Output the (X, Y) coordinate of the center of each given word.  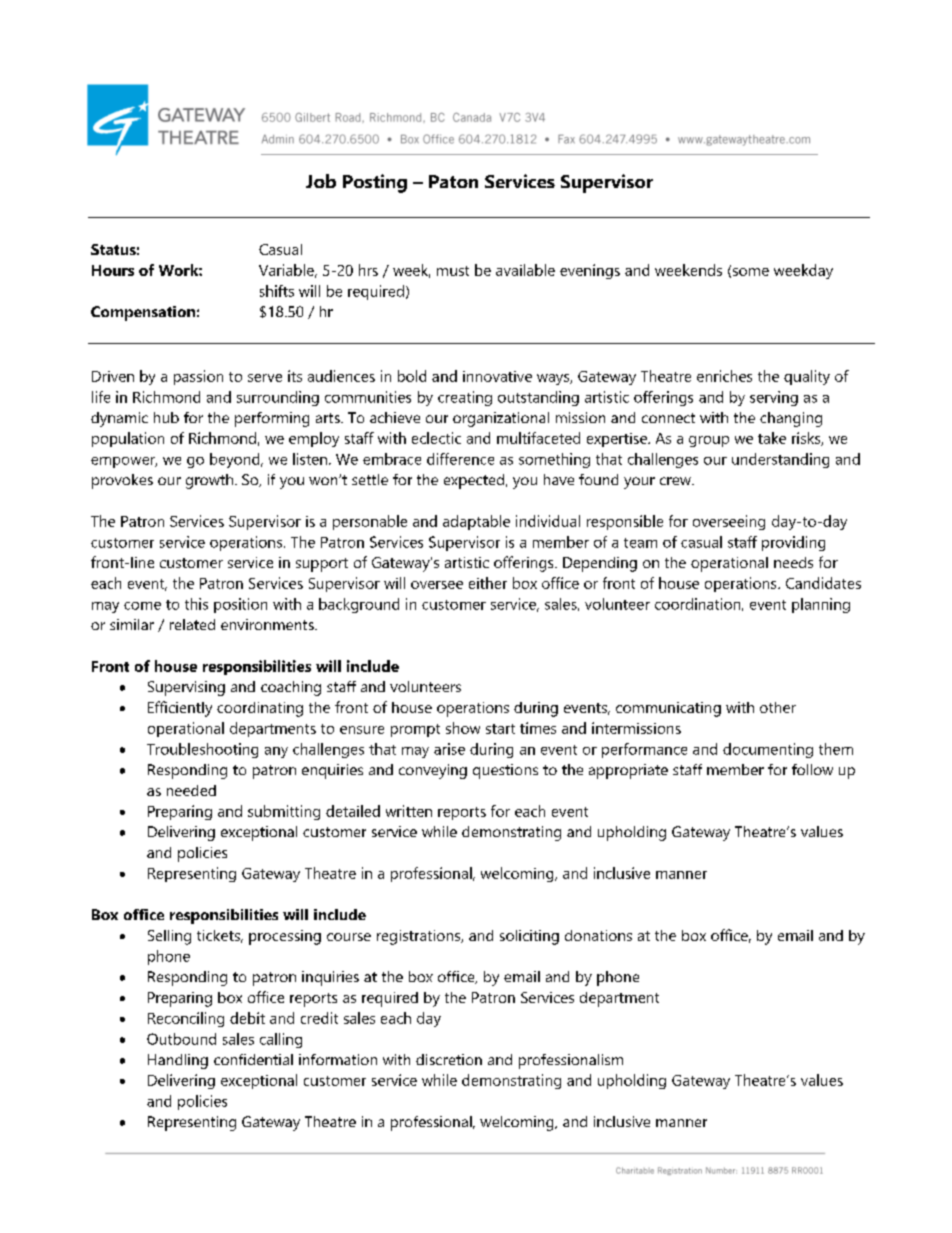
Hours (113, 270)
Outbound (181, 1039)
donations (598, 935)
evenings (590, 271)
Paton (453, 181)
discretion (449, 1059)
